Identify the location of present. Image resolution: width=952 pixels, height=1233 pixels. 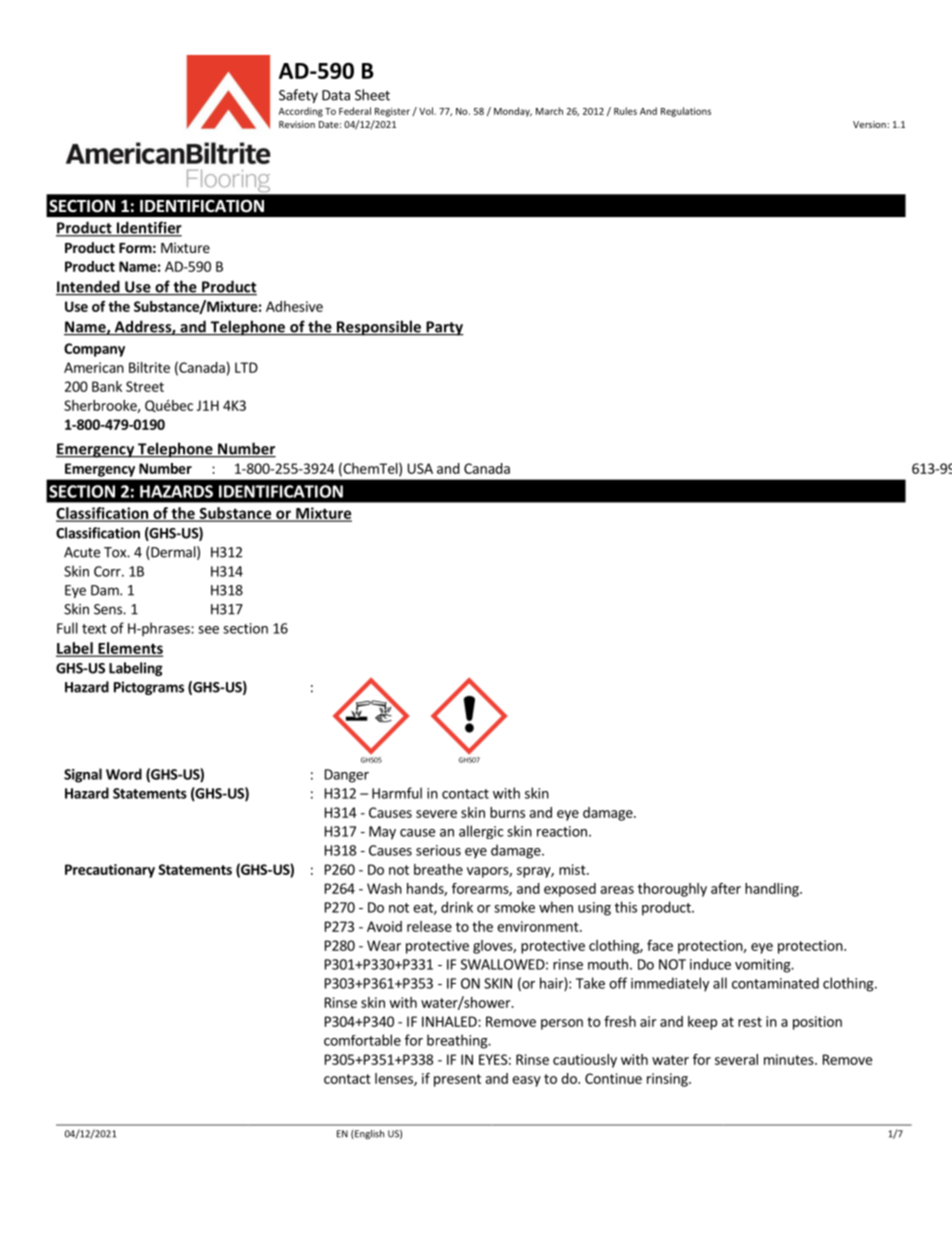
(457, 1080).
